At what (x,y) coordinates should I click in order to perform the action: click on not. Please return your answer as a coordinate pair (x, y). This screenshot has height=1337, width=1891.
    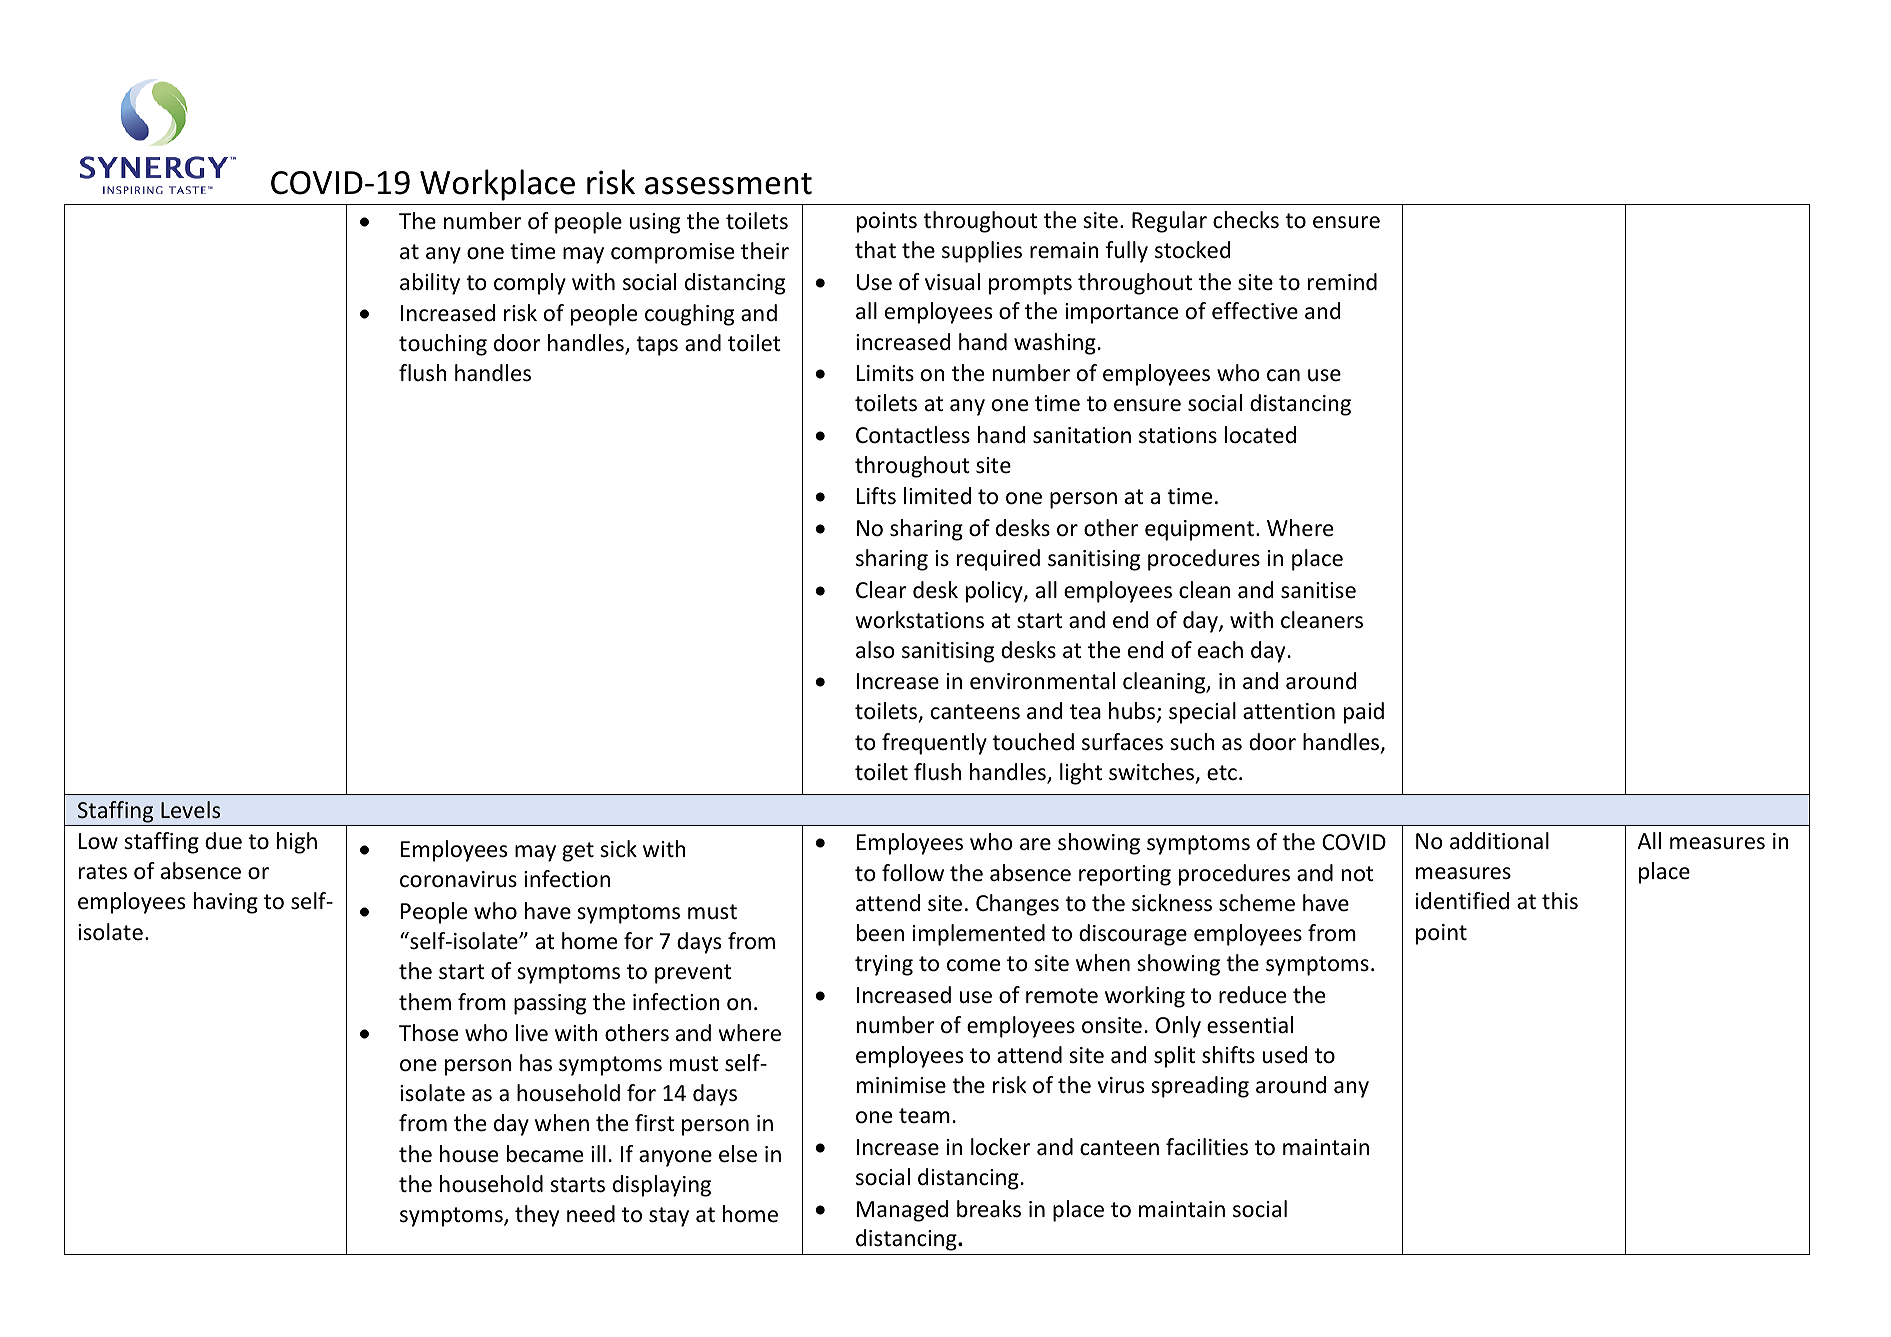
    Looking at the image, I should click on (1358, 874).
